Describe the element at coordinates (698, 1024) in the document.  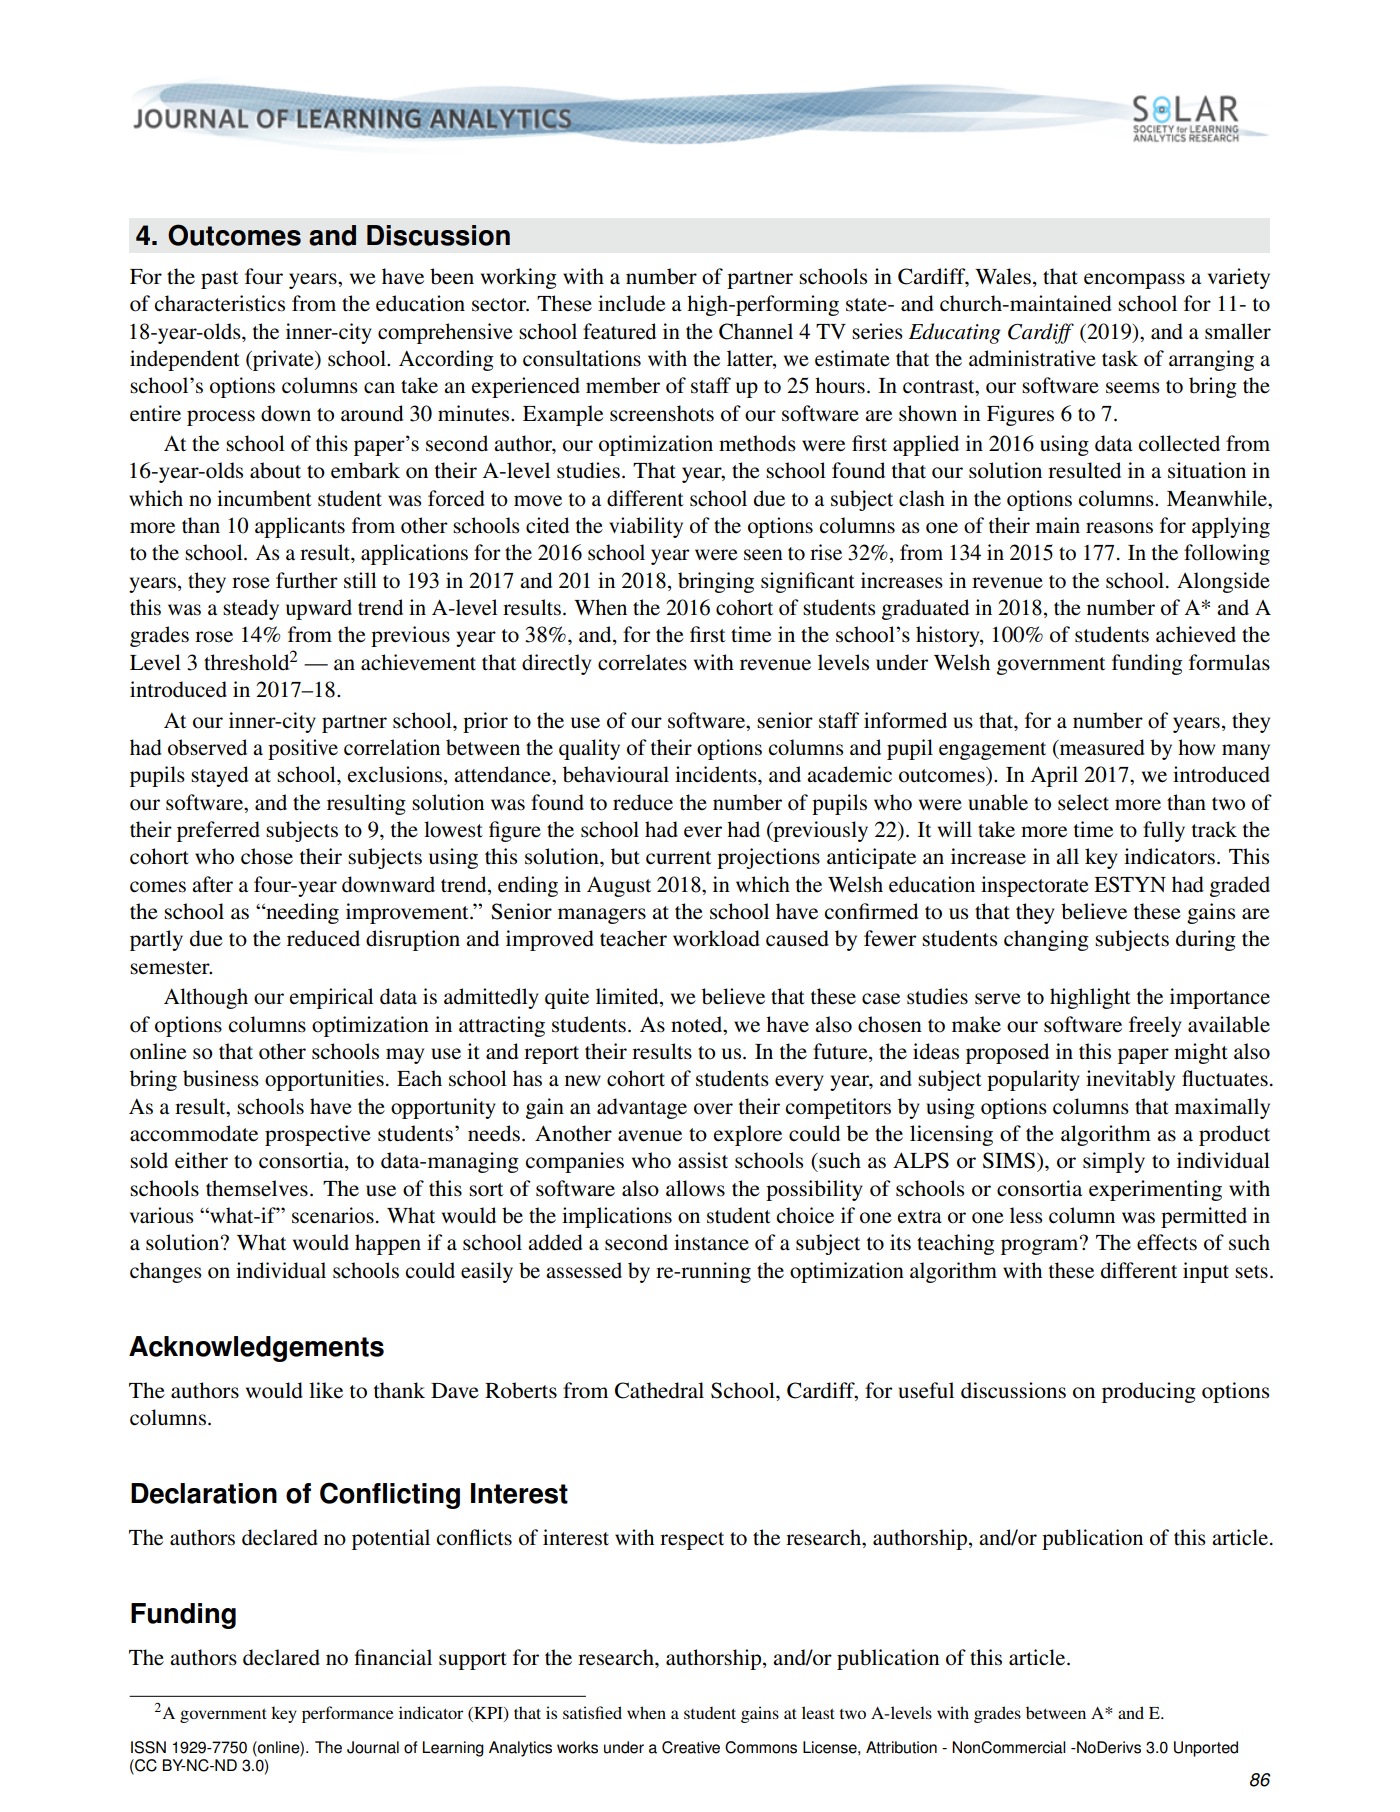
I see `noted` at that location.
